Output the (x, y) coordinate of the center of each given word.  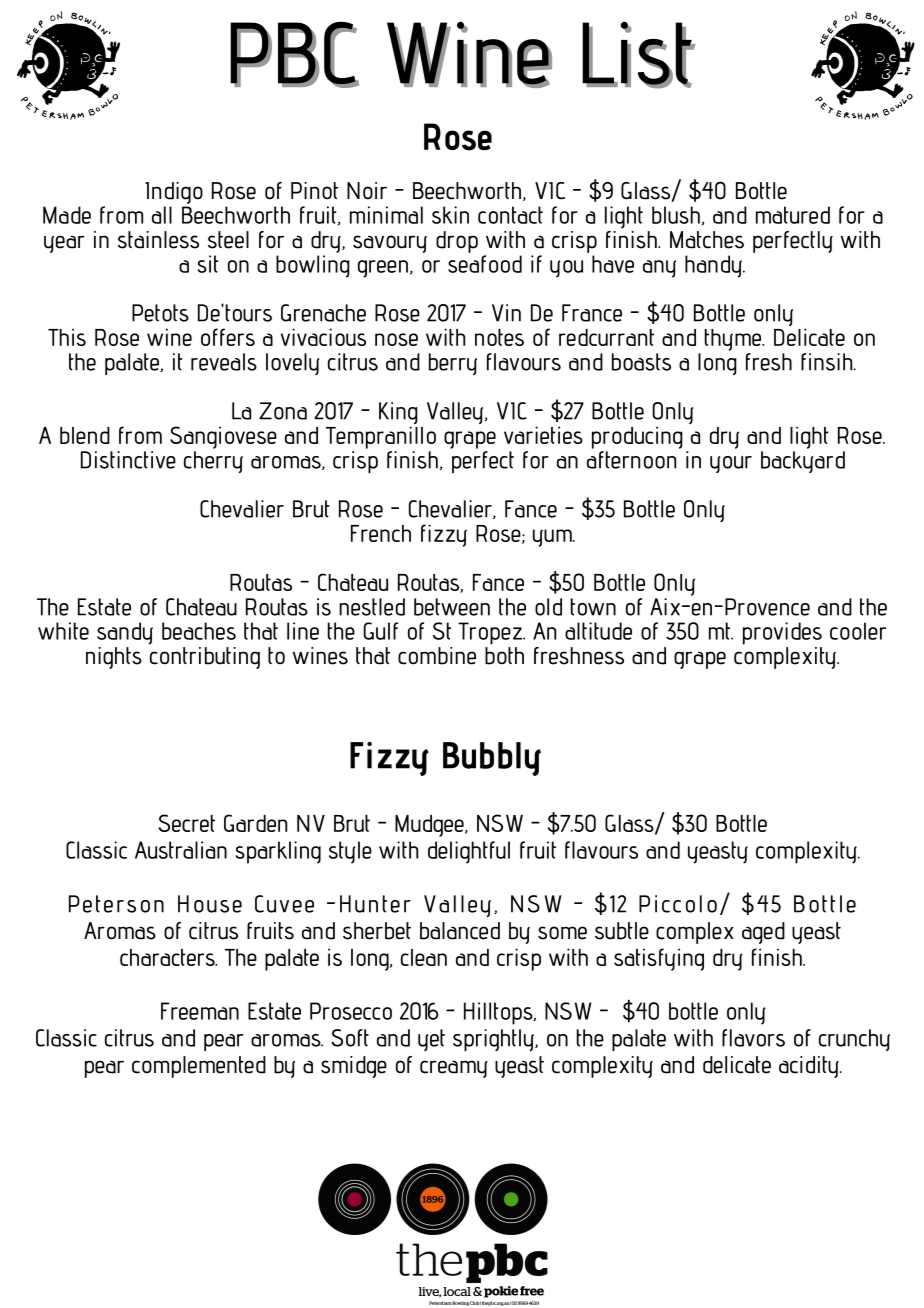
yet (431, 1040)
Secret (187, 823)
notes (499, 337)
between (452, 607)
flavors (753, 1038)
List (638, 54)
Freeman (200, 1011)
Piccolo (678, 904)
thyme (734, 340)
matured (793, 215)
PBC (294, 54)
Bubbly (492, 759)
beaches (199, 631)
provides (782, 633)
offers (228, 337)
